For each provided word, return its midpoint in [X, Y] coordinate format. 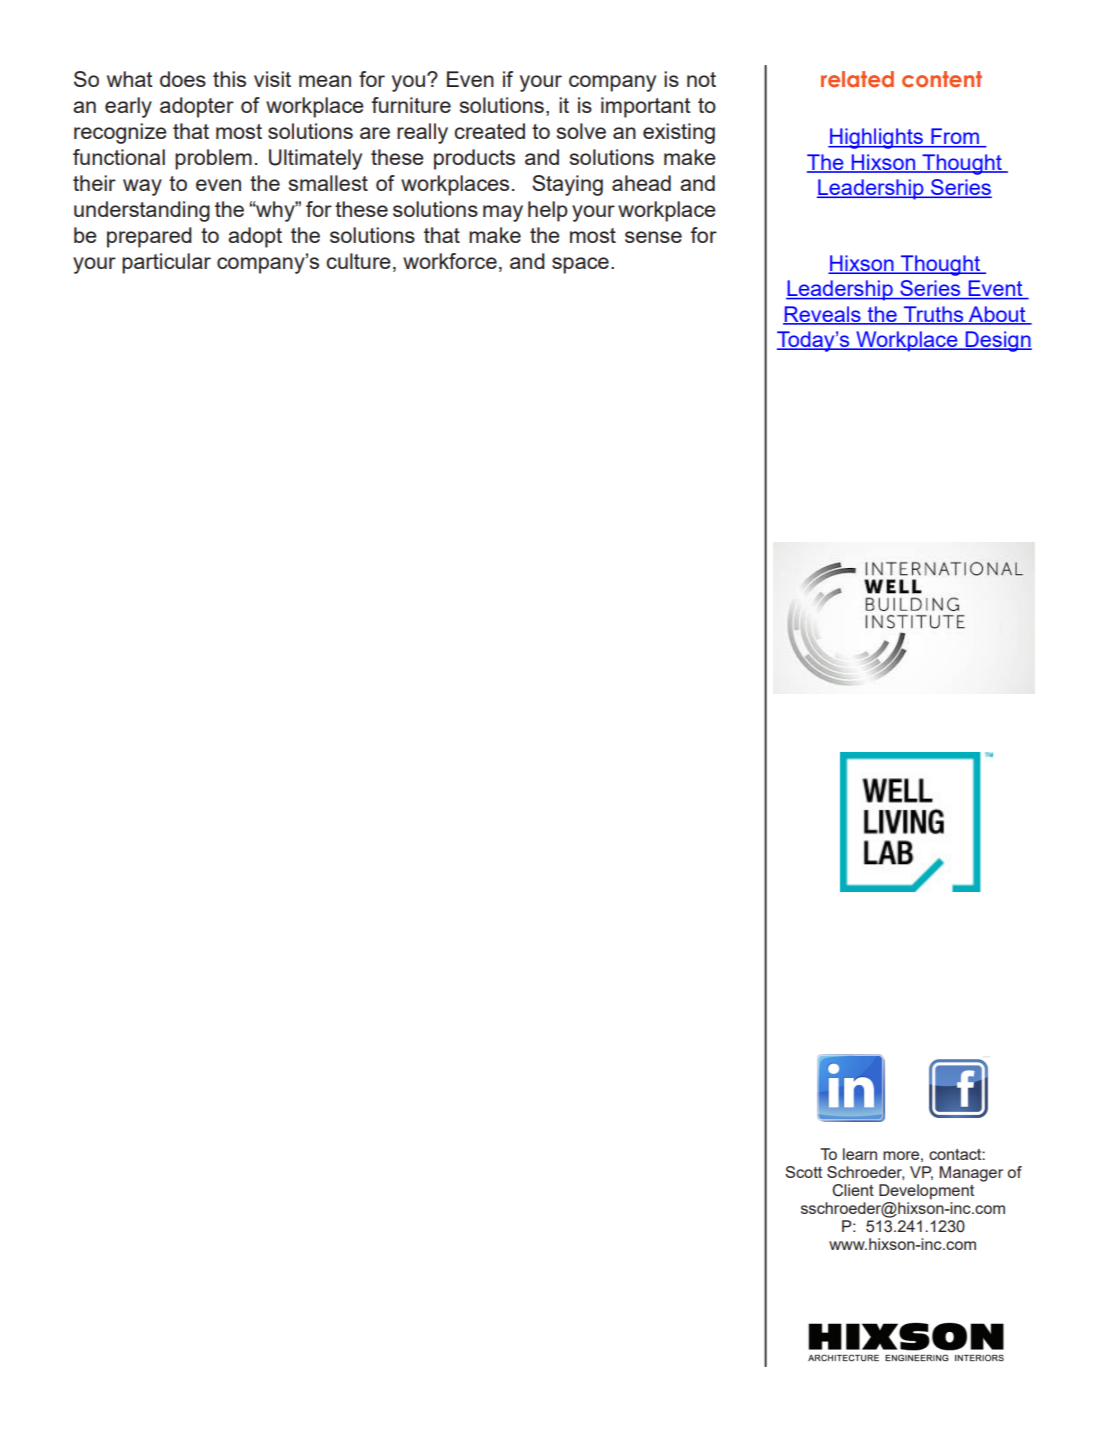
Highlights [876, 138]
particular [166, 263]
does [183, 79]
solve [581, 131]
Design [997, 341]
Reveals [823, 315]
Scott [803, 1172]
